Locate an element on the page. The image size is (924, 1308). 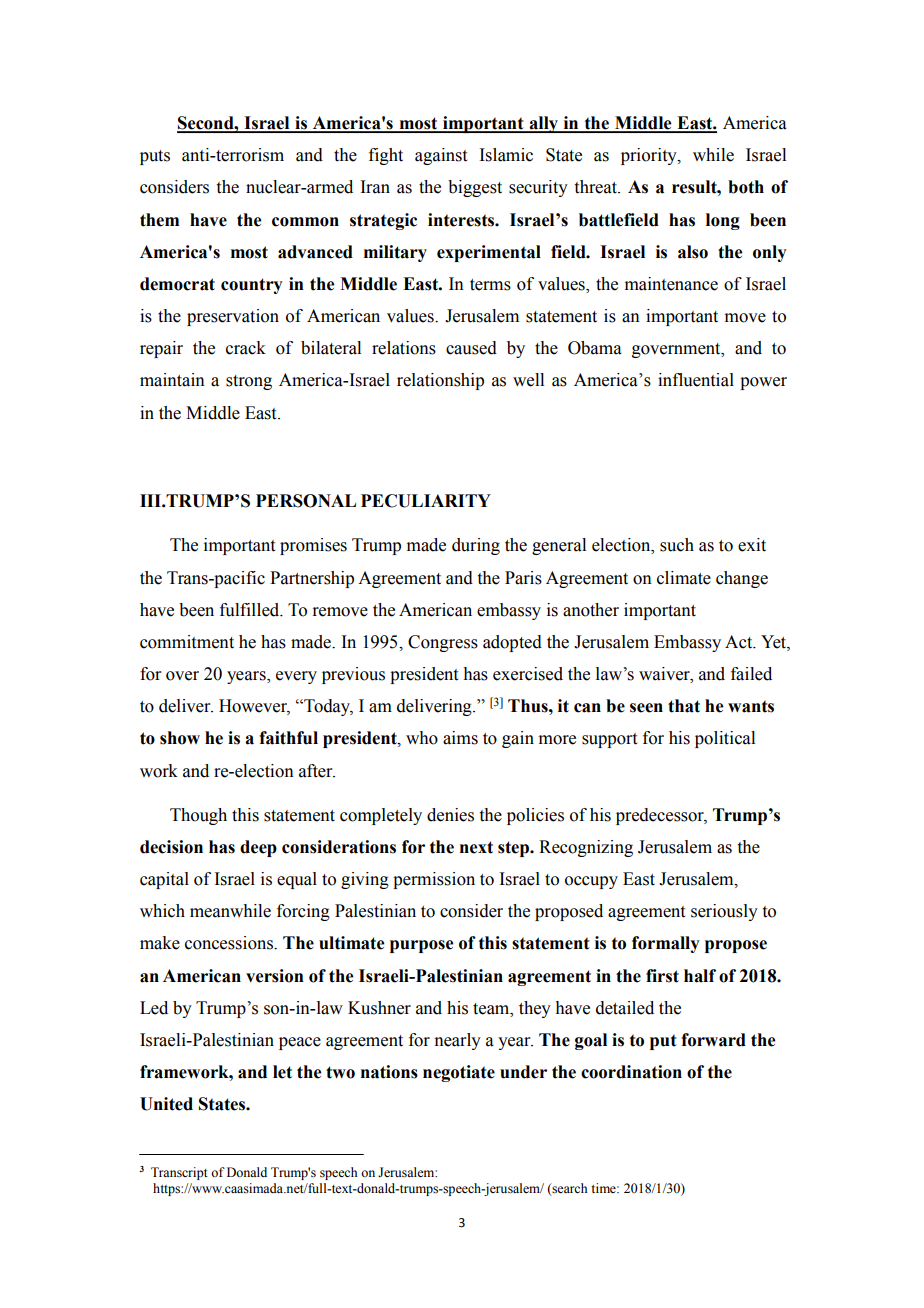
both is located at coordinates (746, 187).
